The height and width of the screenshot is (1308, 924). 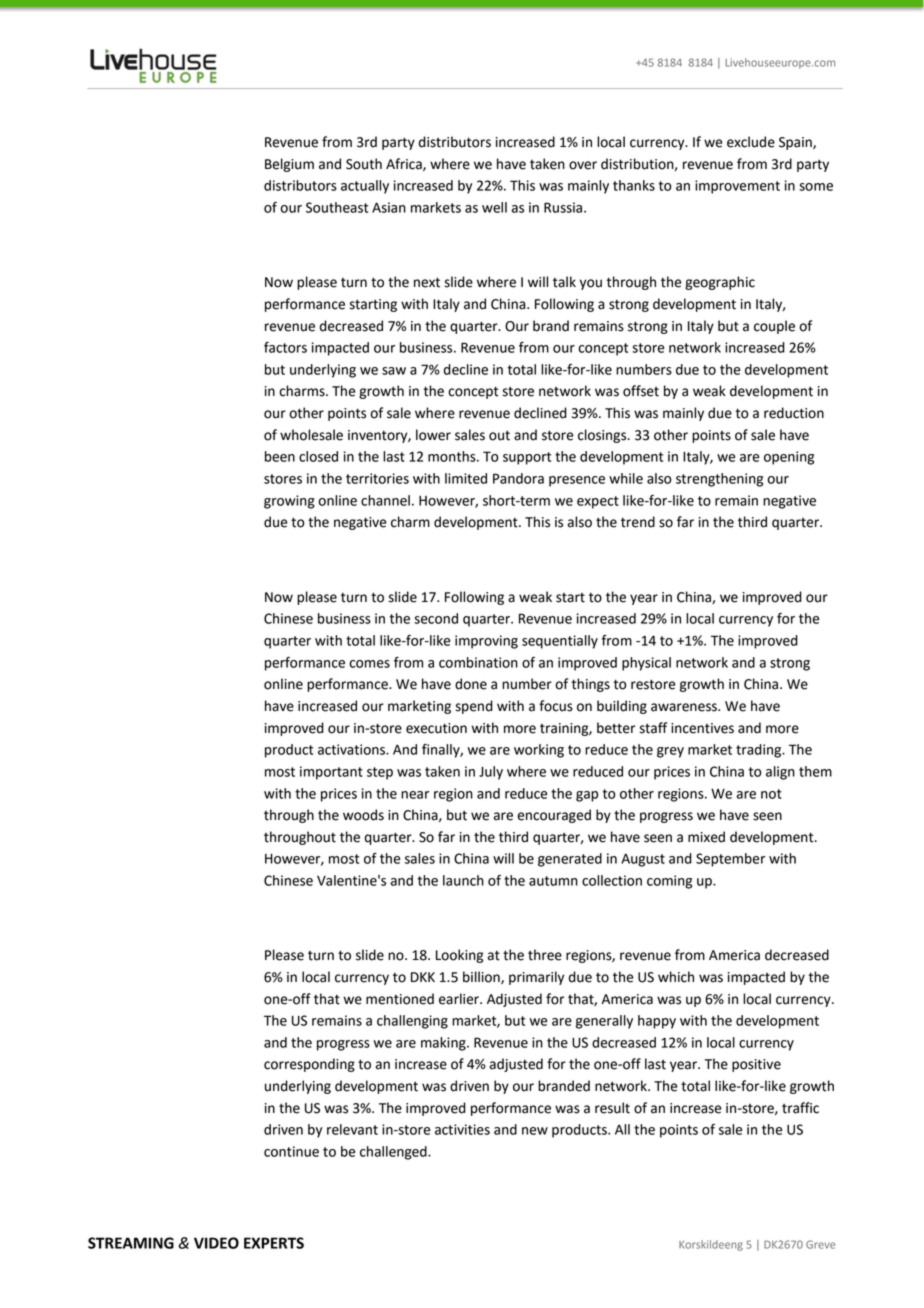 I want to click on Belgium, so click(x=289, y=165).
